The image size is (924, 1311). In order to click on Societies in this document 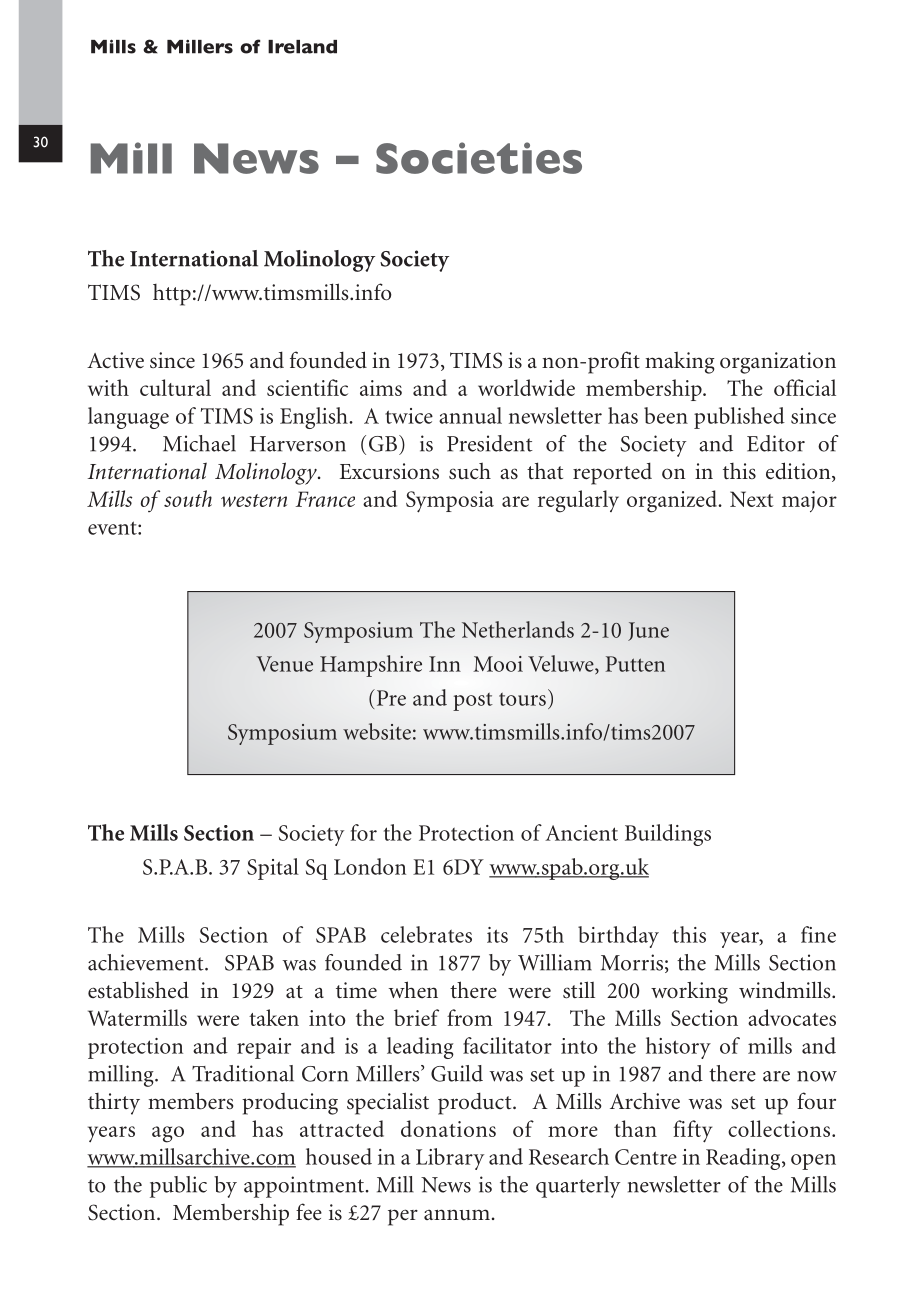, I will do `click(479, 158)`.
